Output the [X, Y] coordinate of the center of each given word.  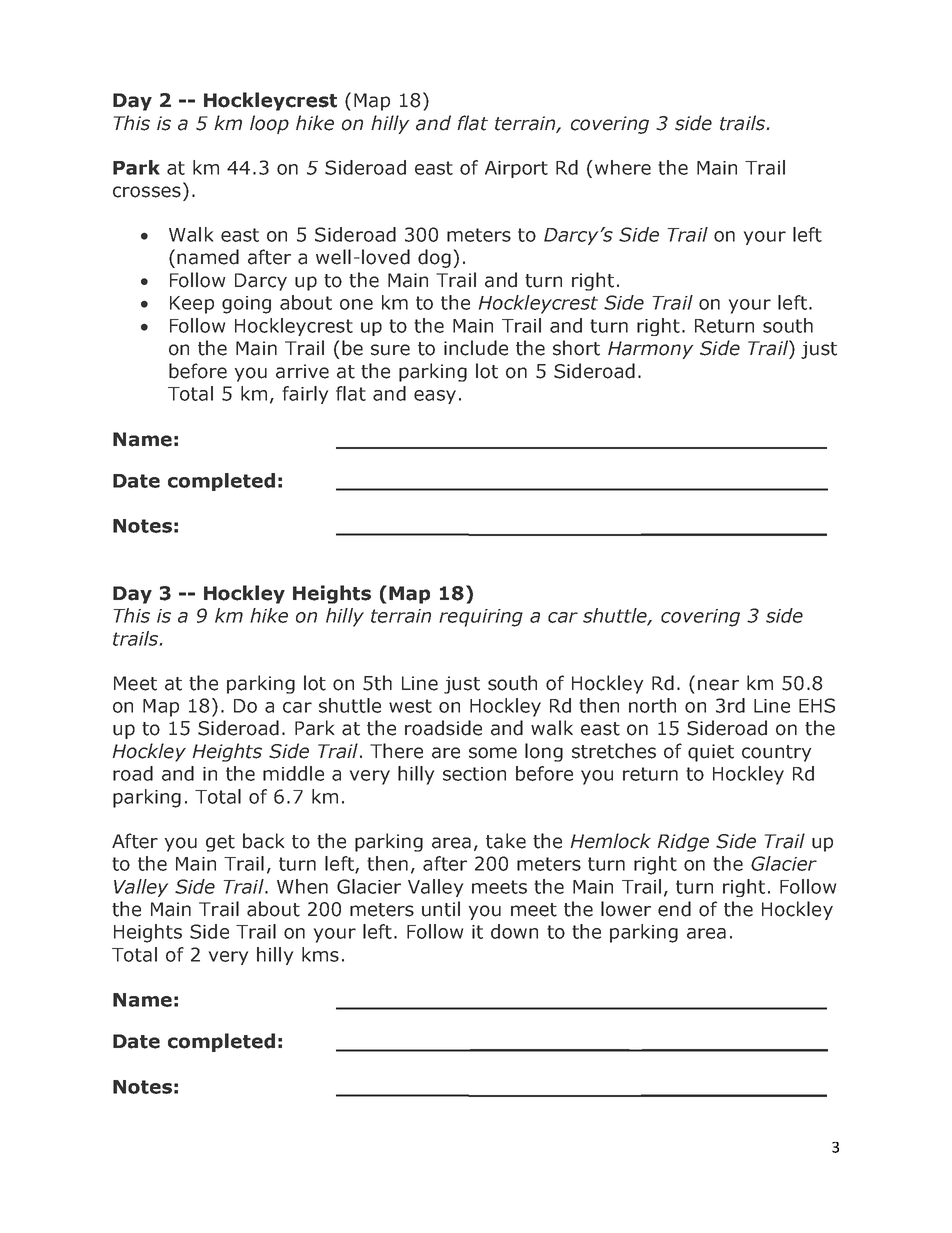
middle [293, 773]
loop [269, 124]
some [493, 753]
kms [320, 954]
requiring [481, 618]
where [623, 167]
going [246, 305]
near [718, 685]
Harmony [650, 350]
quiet [711, 753]
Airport [516, 169]
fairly [305, 395]
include [476, 348]
